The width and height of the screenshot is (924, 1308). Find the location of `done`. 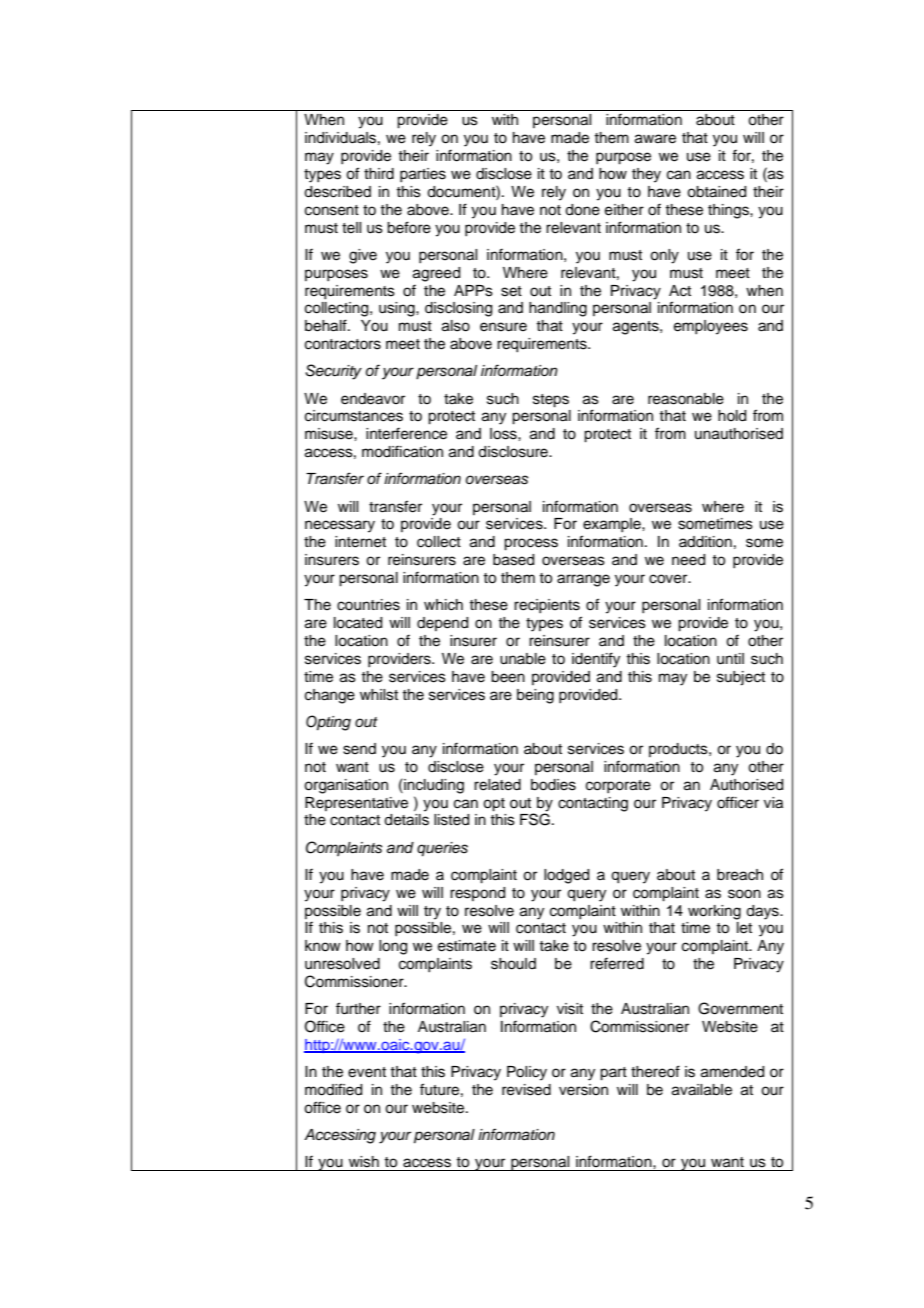

done is located at coordinates (582, 210).
